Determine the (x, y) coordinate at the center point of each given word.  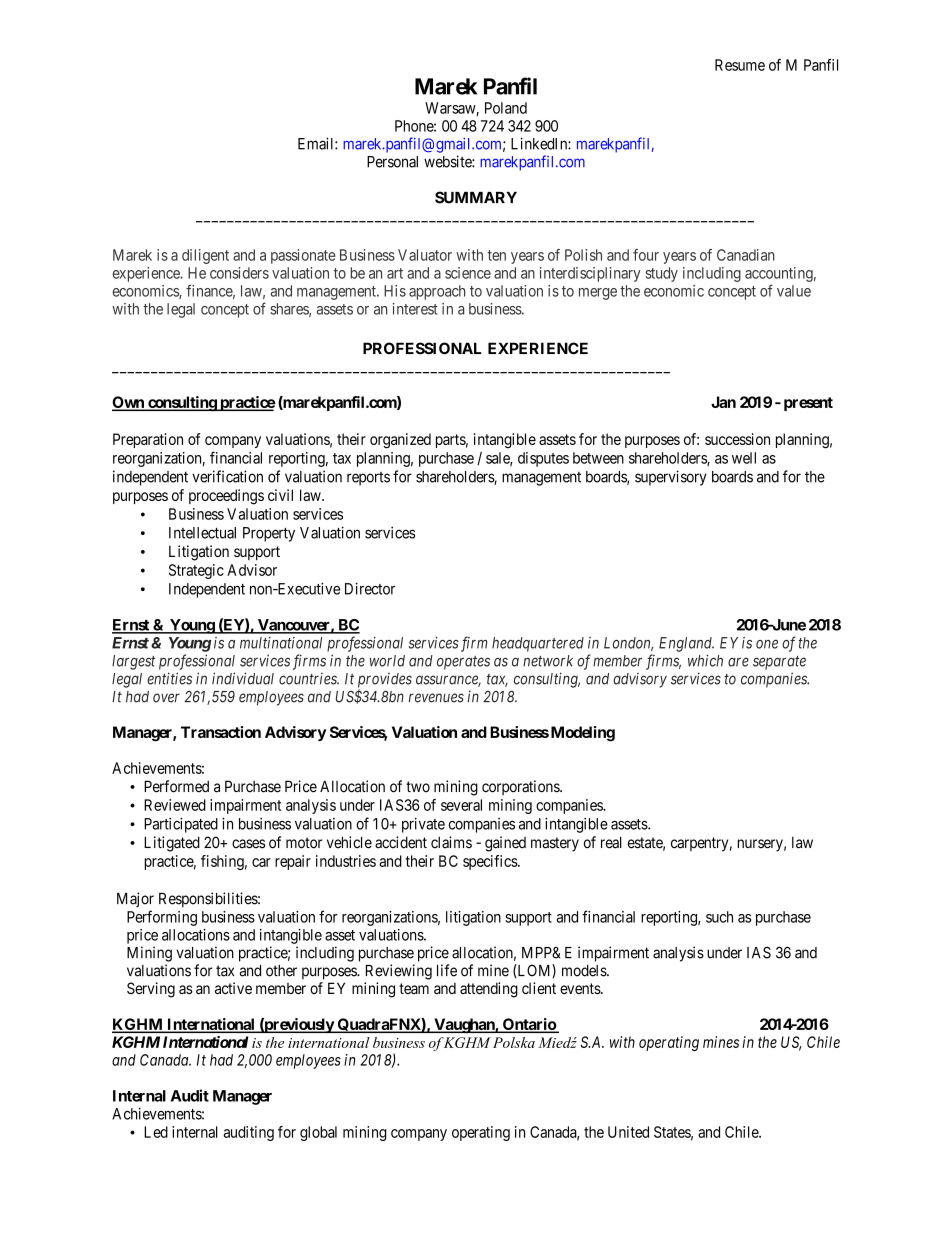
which (705, 660)
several (461, 805)
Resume (740, 65)
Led (156, 1132)
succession (737, 439)
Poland (506, 108)
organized (400, 441)
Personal (392, 162)
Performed (176, 786)
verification (227, 476)
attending (489, 990)
